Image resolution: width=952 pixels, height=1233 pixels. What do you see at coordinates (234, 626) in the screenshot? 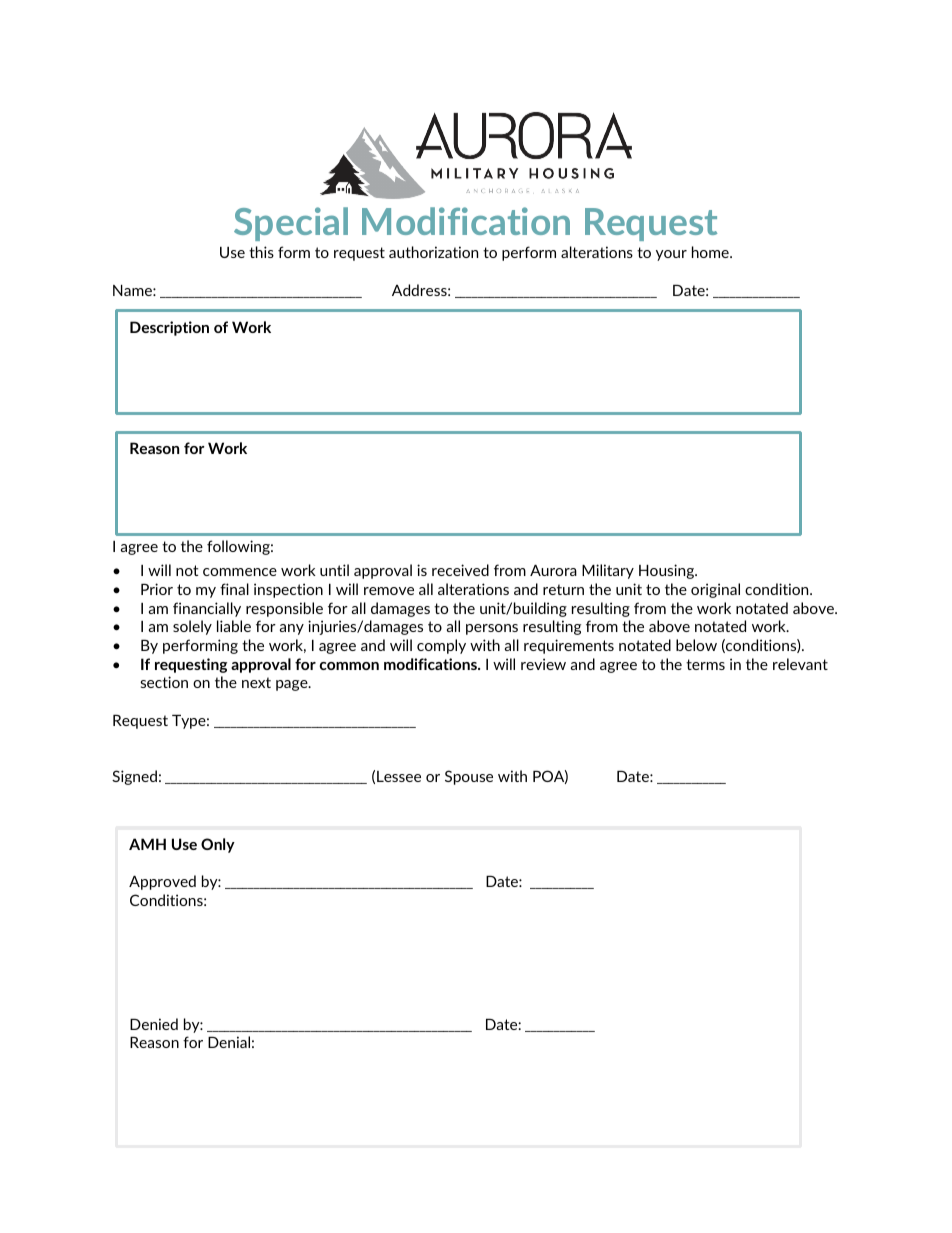
I see `liable` at bounding box center [234, 626].
